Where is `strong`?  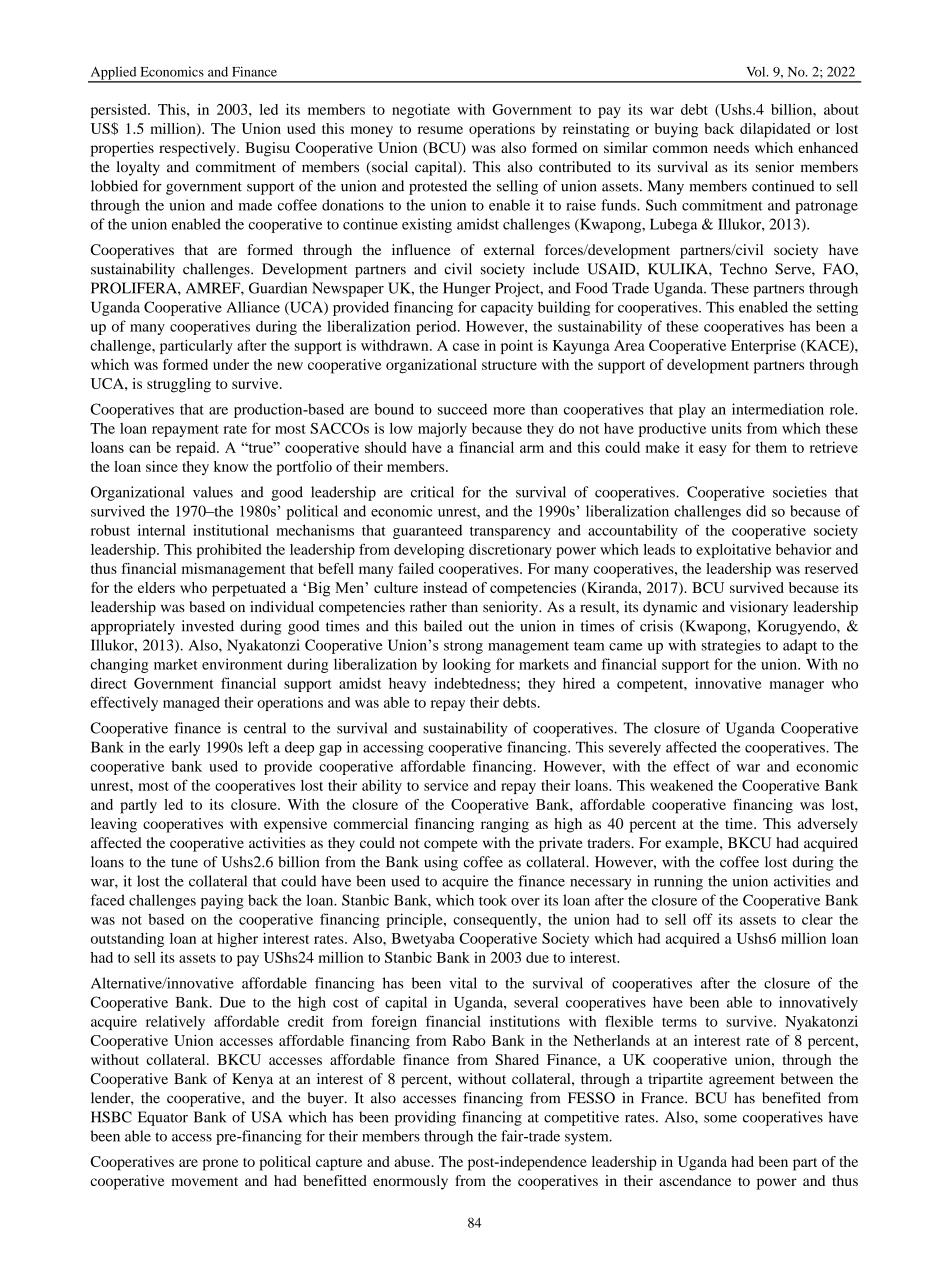 strong is located at coordinates (463, 647).
